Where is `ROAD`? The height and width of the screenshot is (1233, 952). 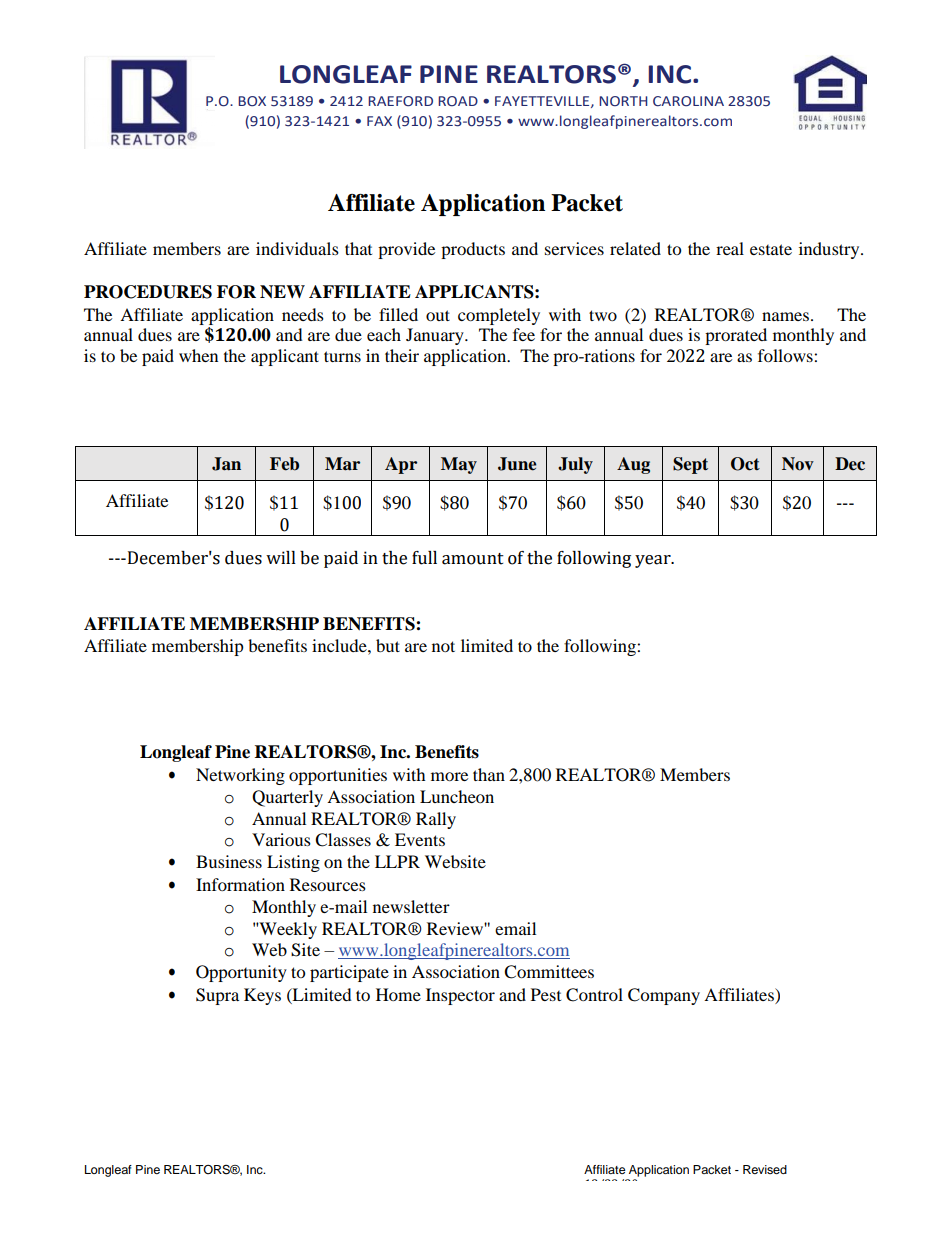 ROAD is located at coordinates (458, 101).
